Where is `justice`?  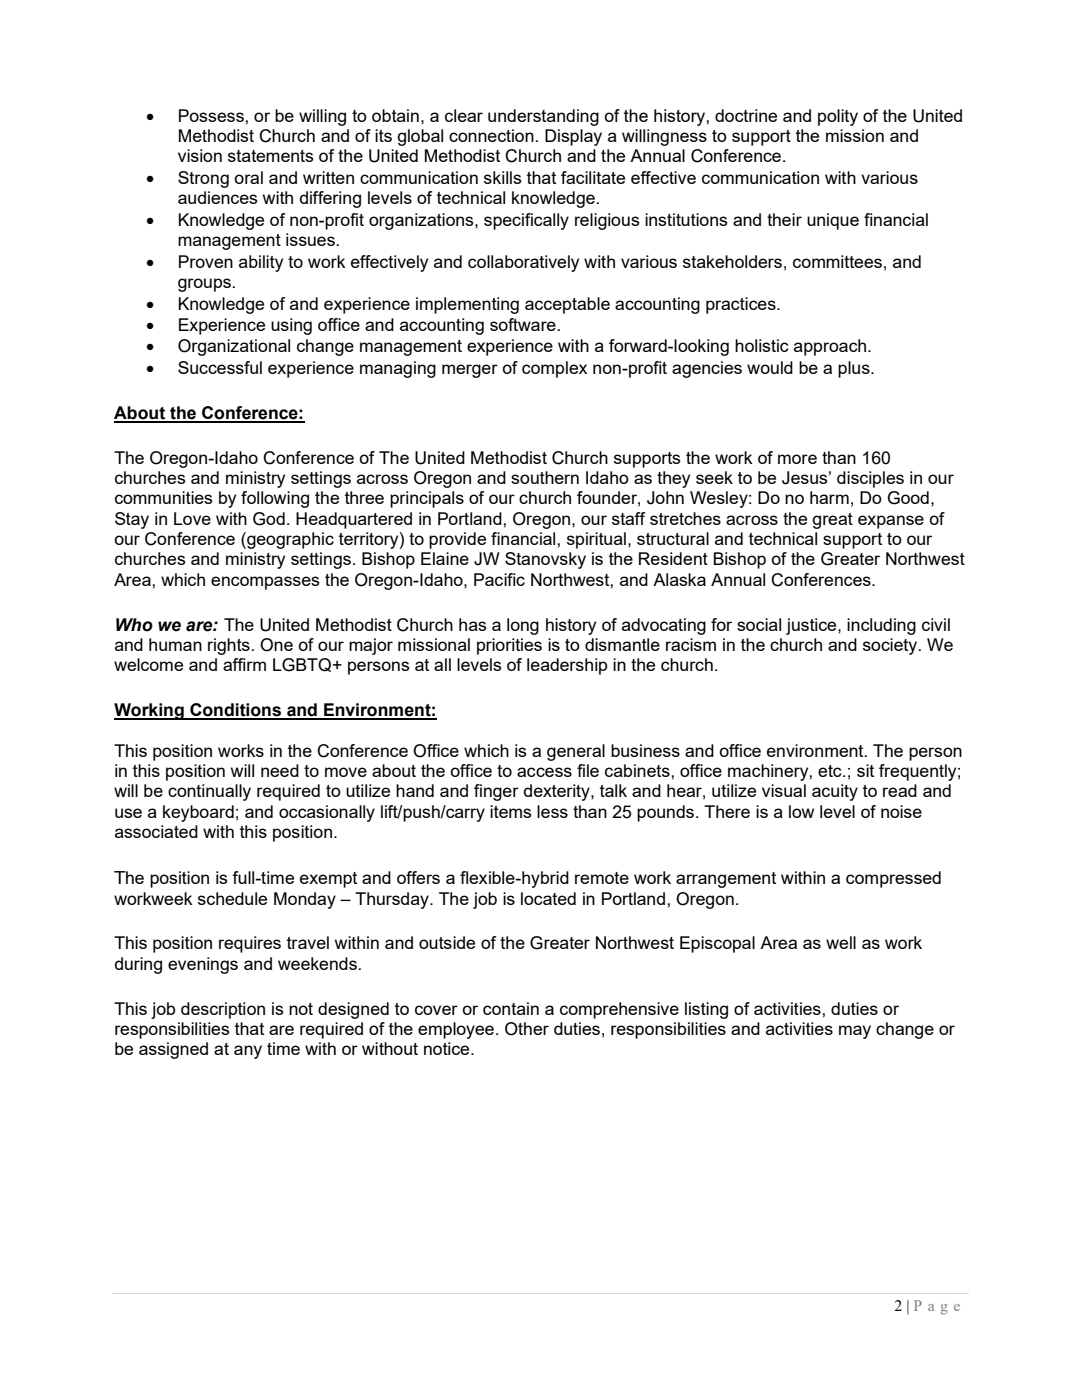
justice is located at coordinates (812, 626).
